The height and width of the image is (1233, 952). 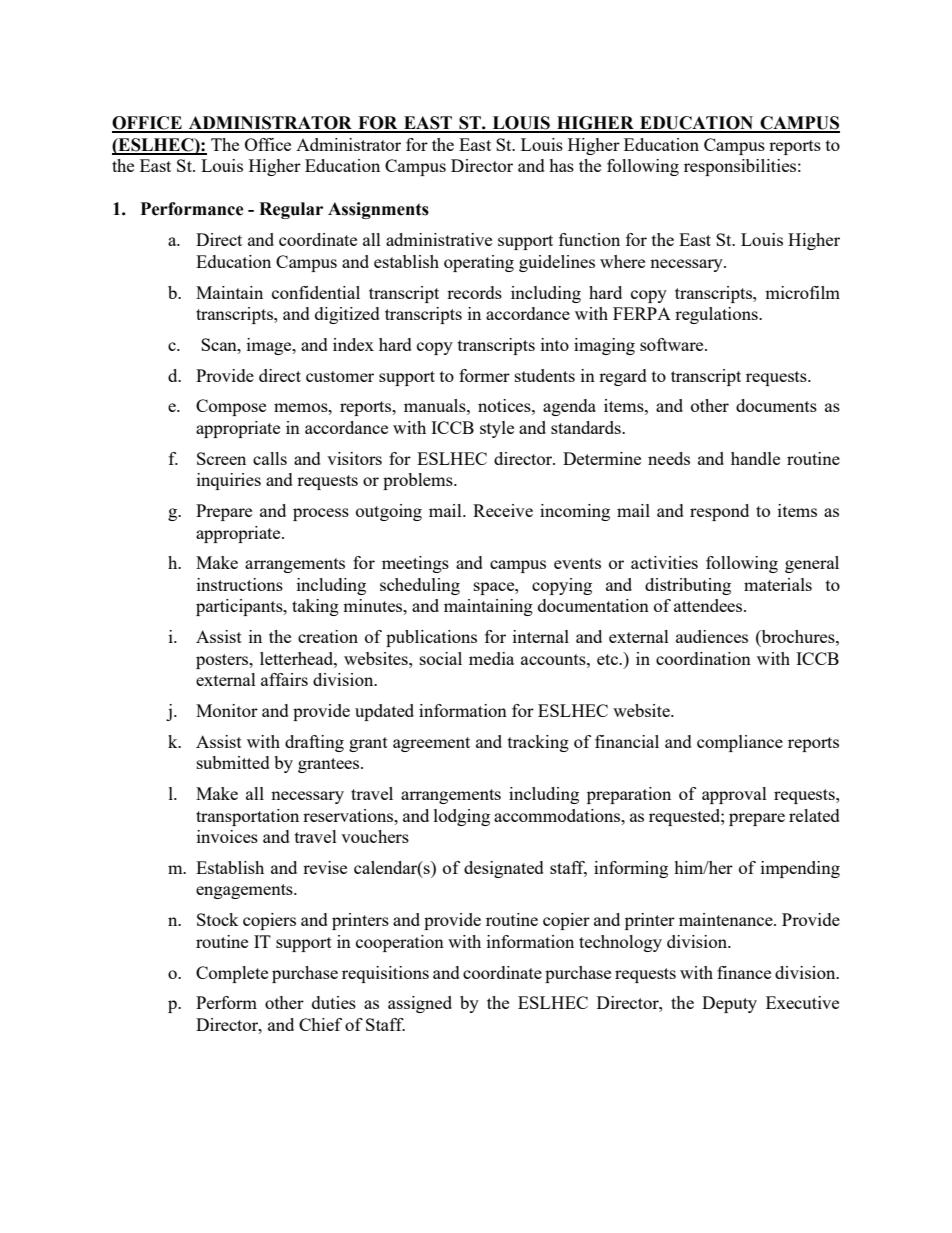 What do you see at coordinates (802, 292) in the image?
I see `microfilm` at bounding box center [802, 292].
